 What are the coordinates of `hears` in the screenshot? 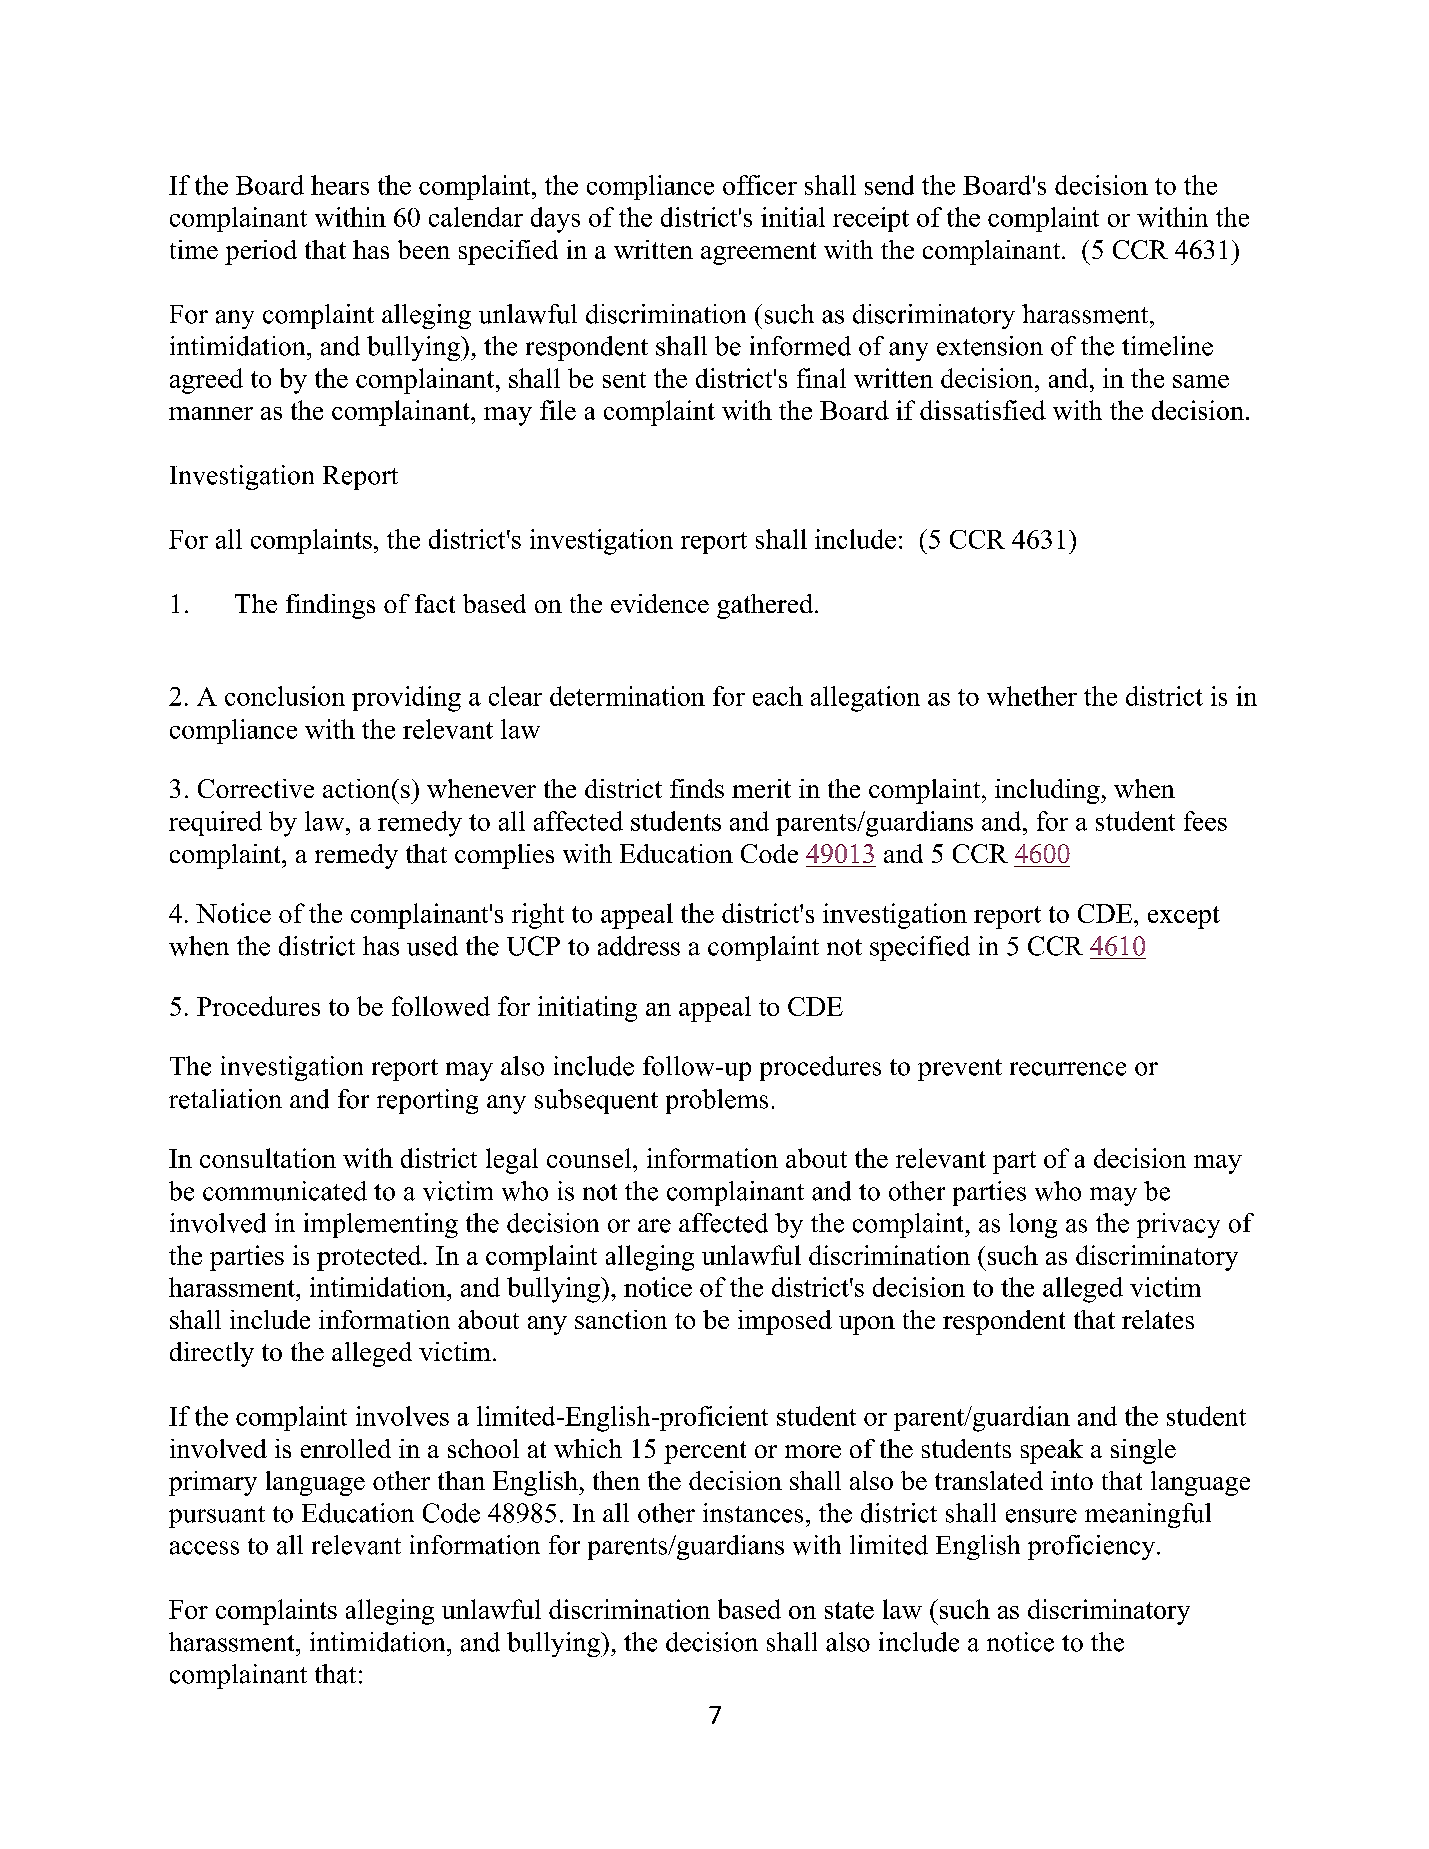 It's located at (340, 185).
